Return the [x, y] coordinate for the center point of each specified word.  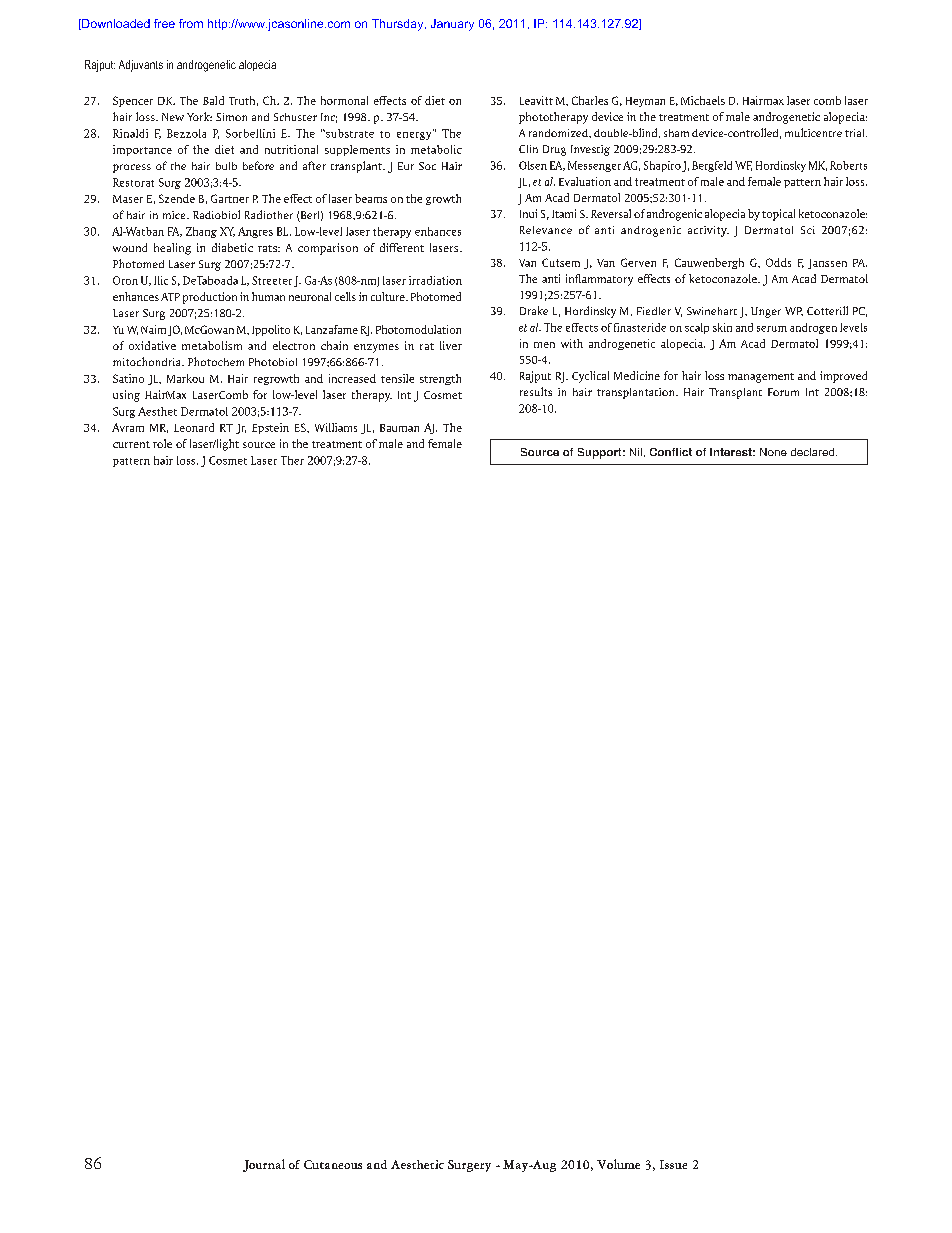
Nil [636, 452]
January [452, 25]
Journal [264, 1165]
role [162, 443]
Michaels [703, 100]
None [773, 452]
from [191, 23]
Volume [618, 1164]
